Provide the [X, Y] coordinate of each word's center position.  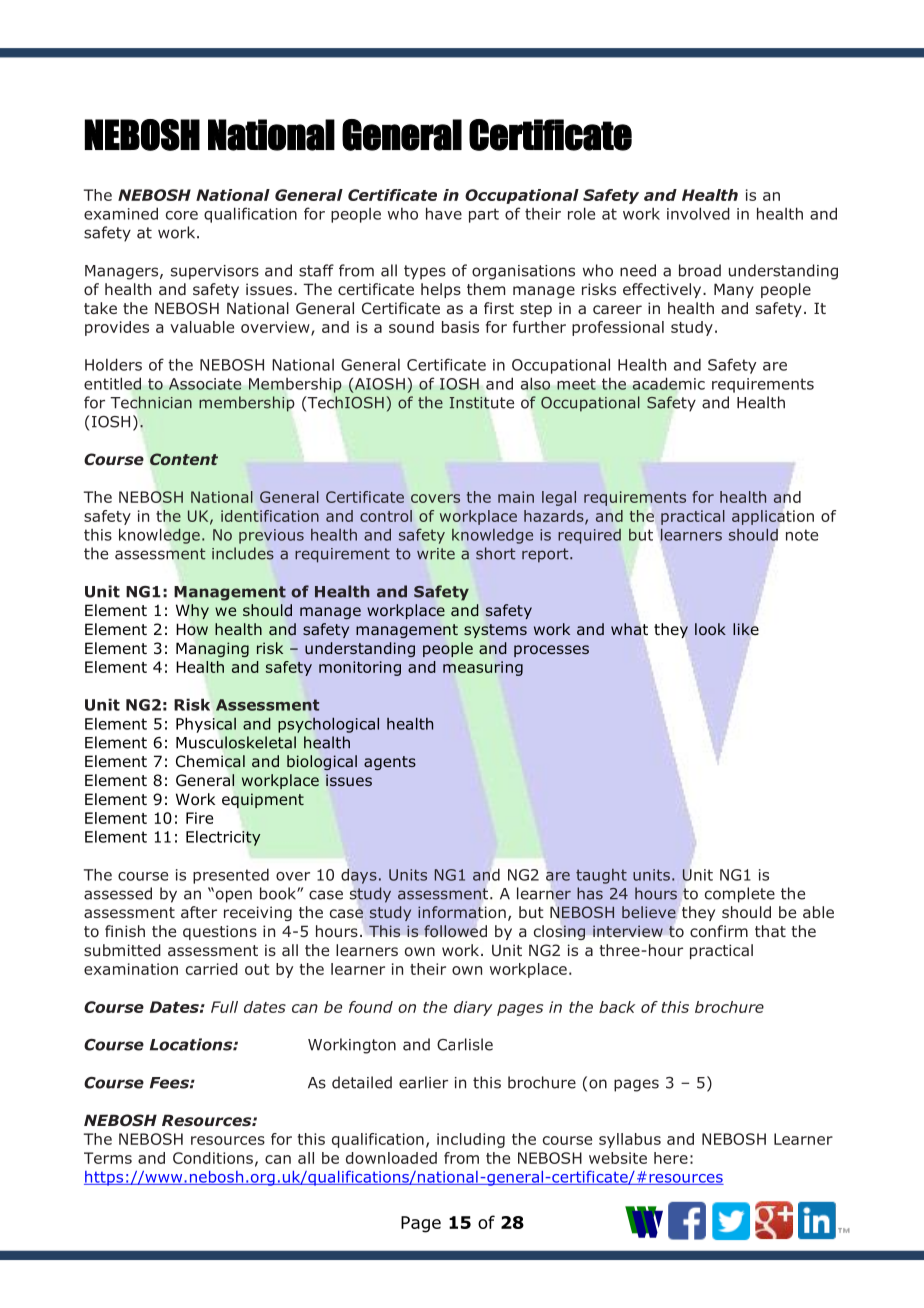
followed [455, 931]
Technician [151, 402]
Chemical [210, 761]
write [436, 554]
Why [192, 611]
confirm [719, 931]
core [182, 215]
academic [668, 383]
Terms [108, 1158]
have [444, 213]
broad [700, 270]
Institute [482, 403]
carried [212, 969]
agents [390, 763]
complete [740, 895]
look [710, 629]
